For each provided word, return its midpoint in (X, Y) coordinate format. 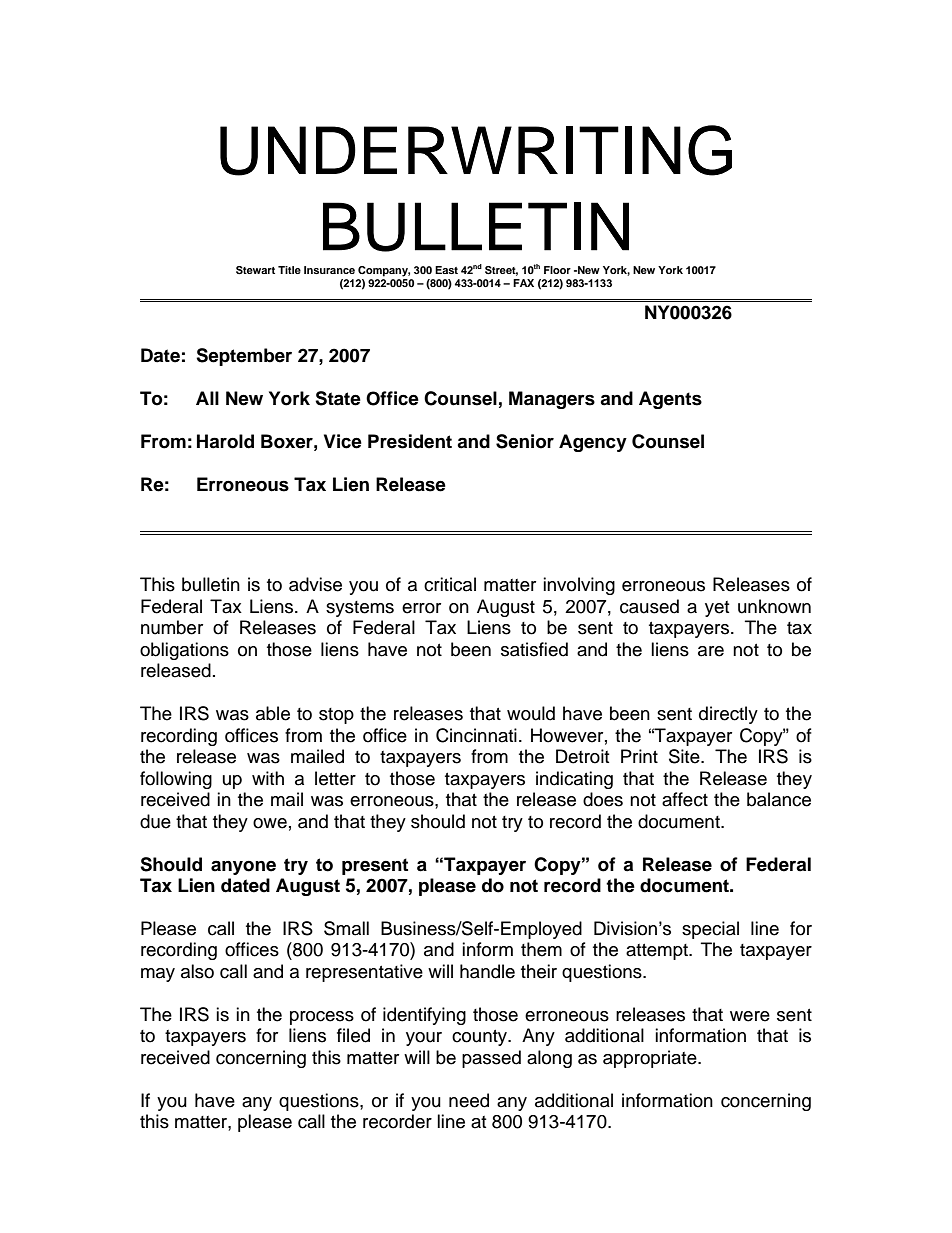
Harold (225, 441)
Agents (670, 400)
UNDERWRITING (476, 150)
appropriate (651, 1059)
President (410, 441)
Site (685, 756)
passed (491, 1059)
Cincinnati (476, 735)
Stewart (255, 270)
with (268, 778)
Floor (557, 270)
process (322, 1018)
